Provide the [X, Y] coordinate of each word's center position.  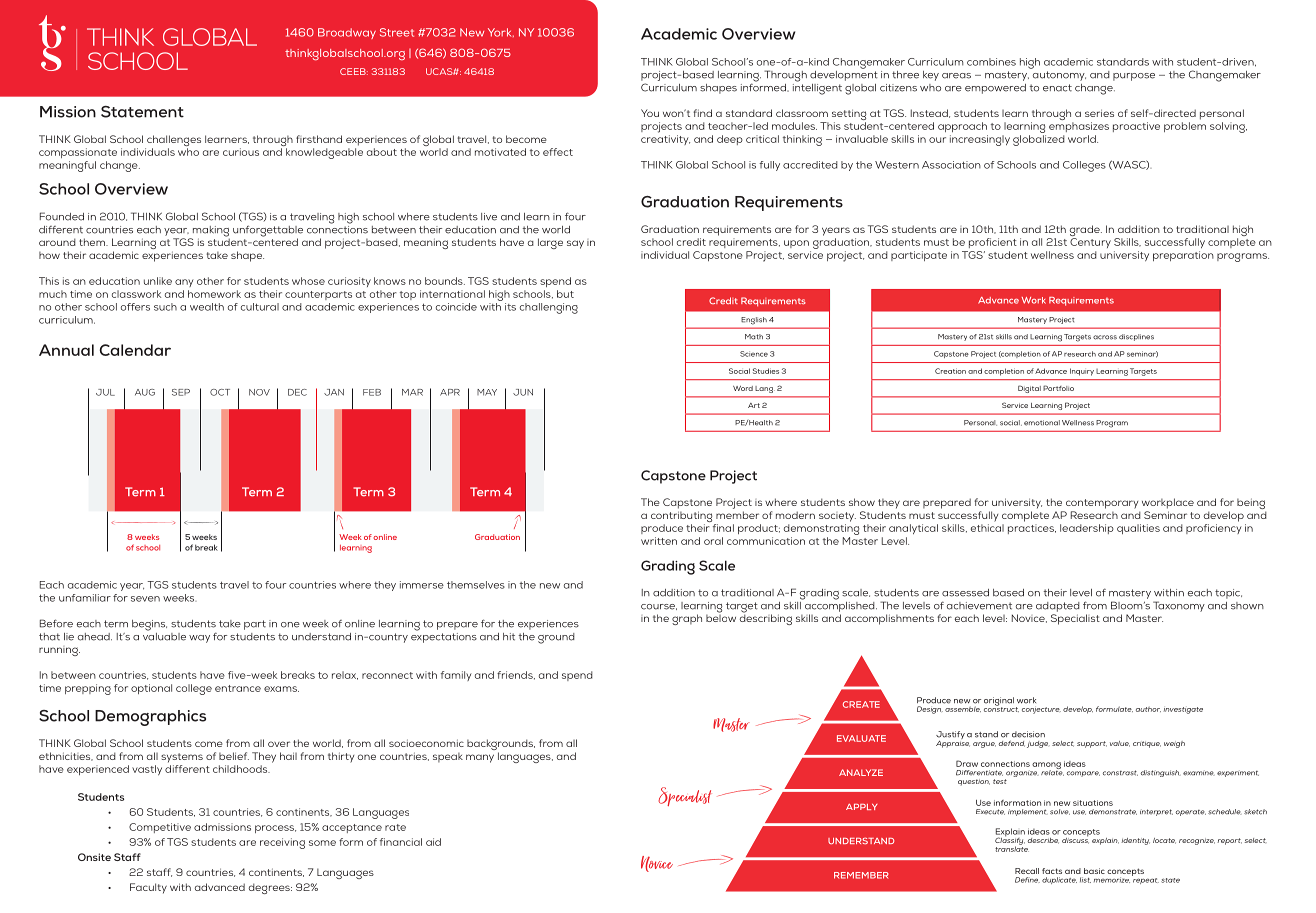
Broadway [347, 33]
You [650, 113]
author [1148, 709]
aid [433, 842]
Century [1090, 243]
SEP [181, 392]
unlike [158, 281]
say [575, 244]
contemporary [1102, 504]
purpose [1134, 77]
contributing [683, 518]
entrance [238, 688]
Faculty [148, 888]
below [721, 617]
